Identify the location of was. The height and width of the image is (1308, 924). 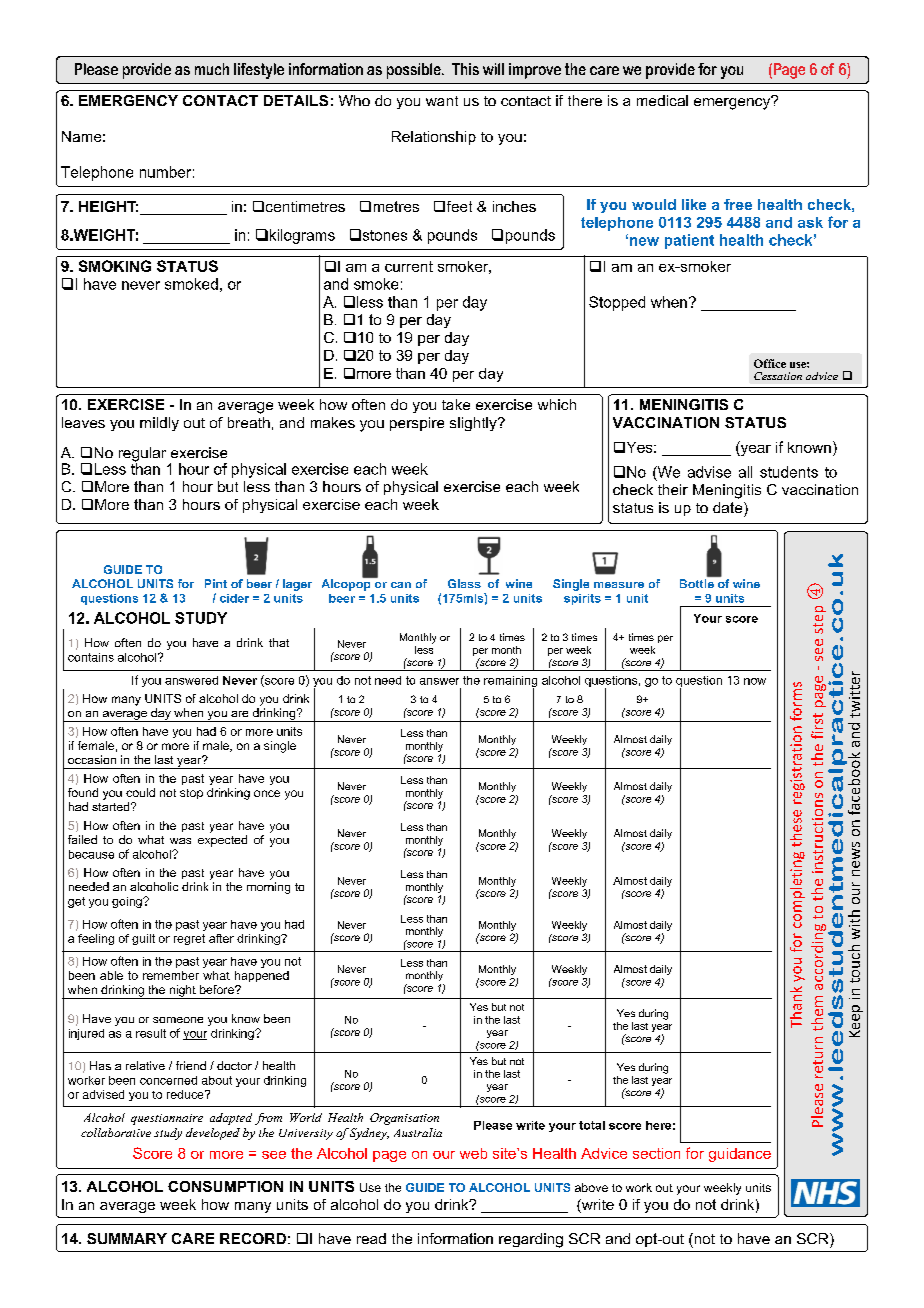
(180, 841).
